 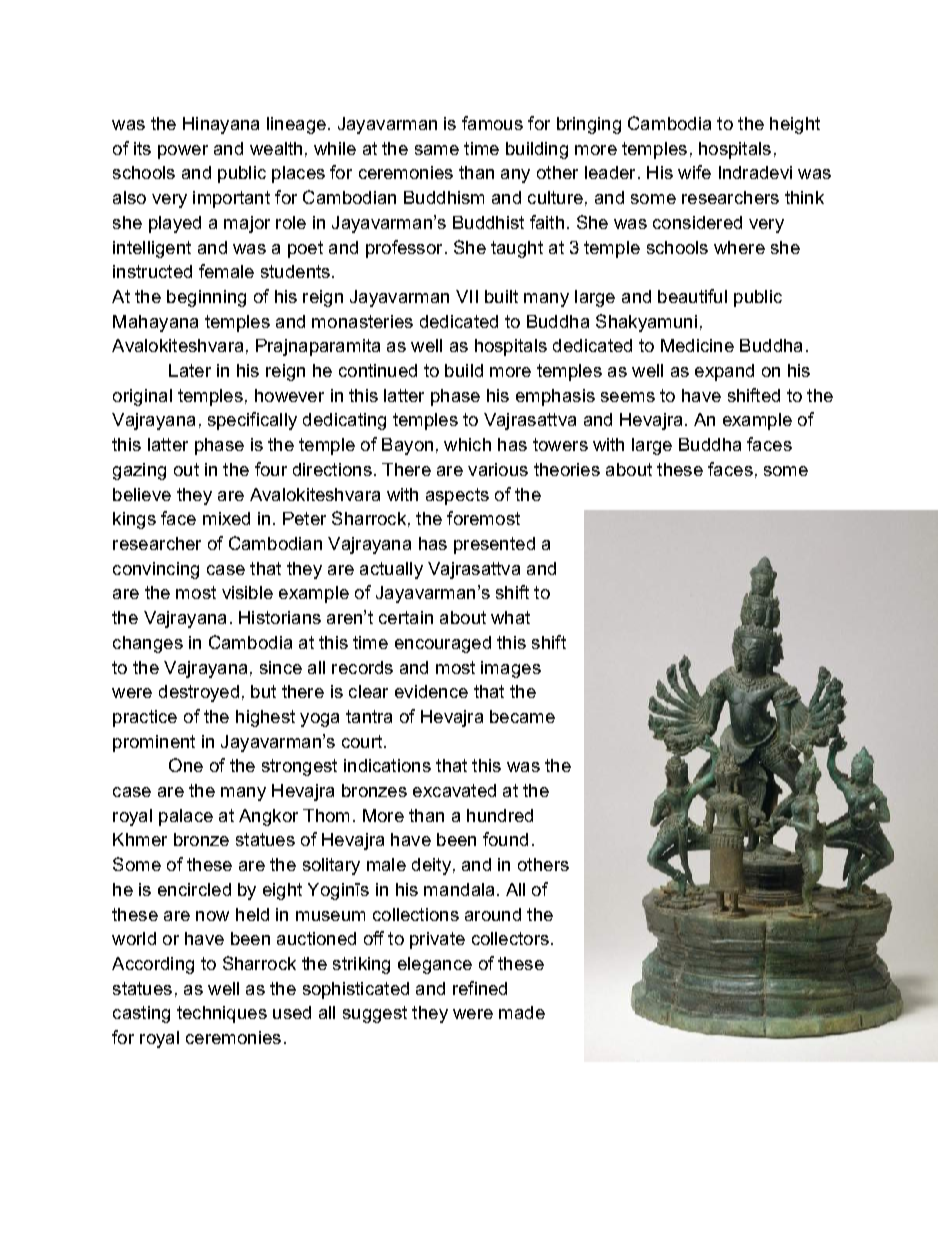 What do you see at coordinates (190, 370) in the screenshot?
I see `Later` at bounding box center [190, 370].
